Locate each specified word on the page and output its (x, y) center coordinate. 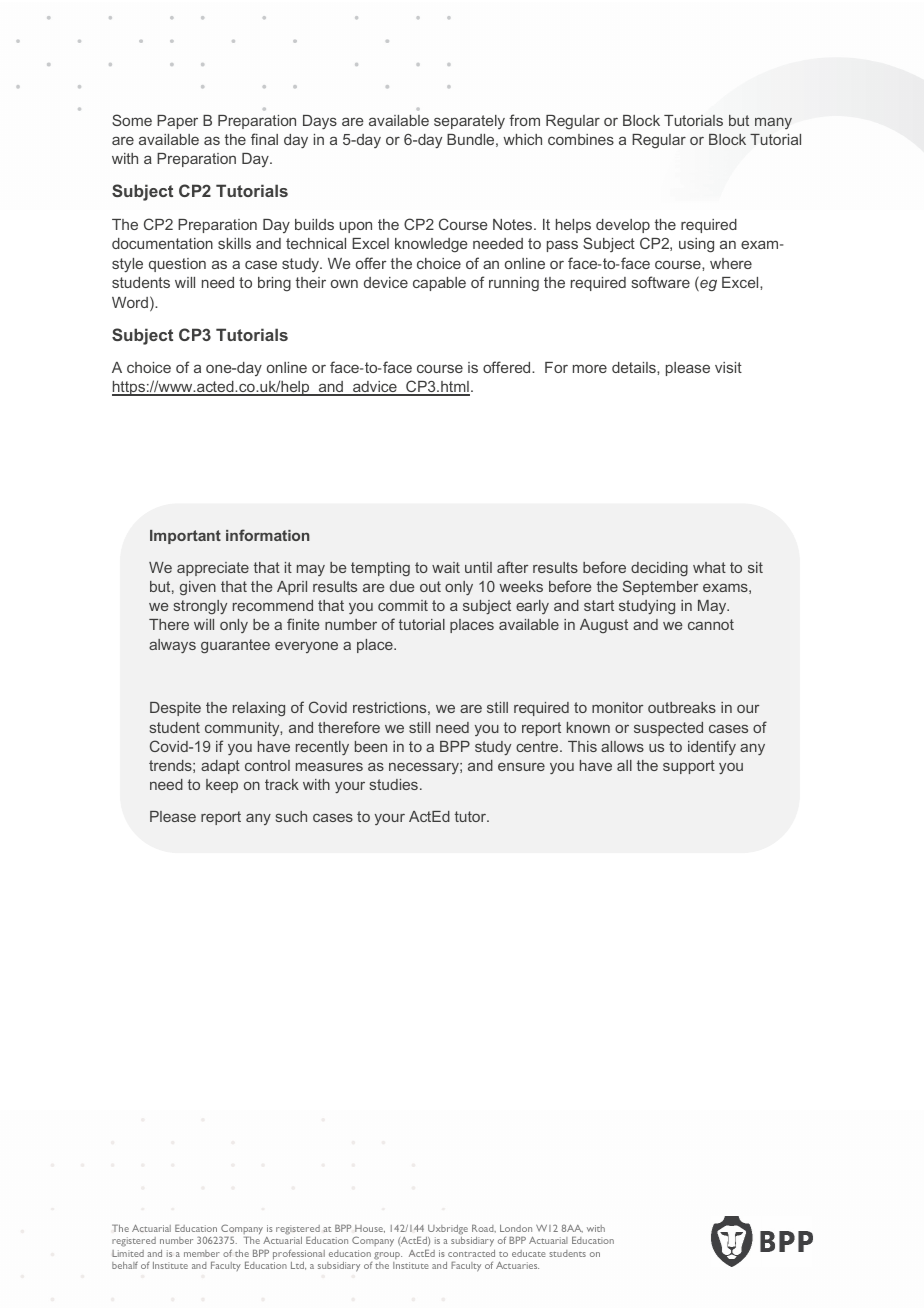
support (689, 767)
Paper (177, 122)
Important (185, 537)
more (590, 368)
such (291, 816)
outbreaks (682, 707)
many (773, 123)
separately (469, 122)
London (516, 1228)
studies (394, 784)
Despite (175, 709)
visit (728, 367)
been (371, 746)
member (202, 1253)
